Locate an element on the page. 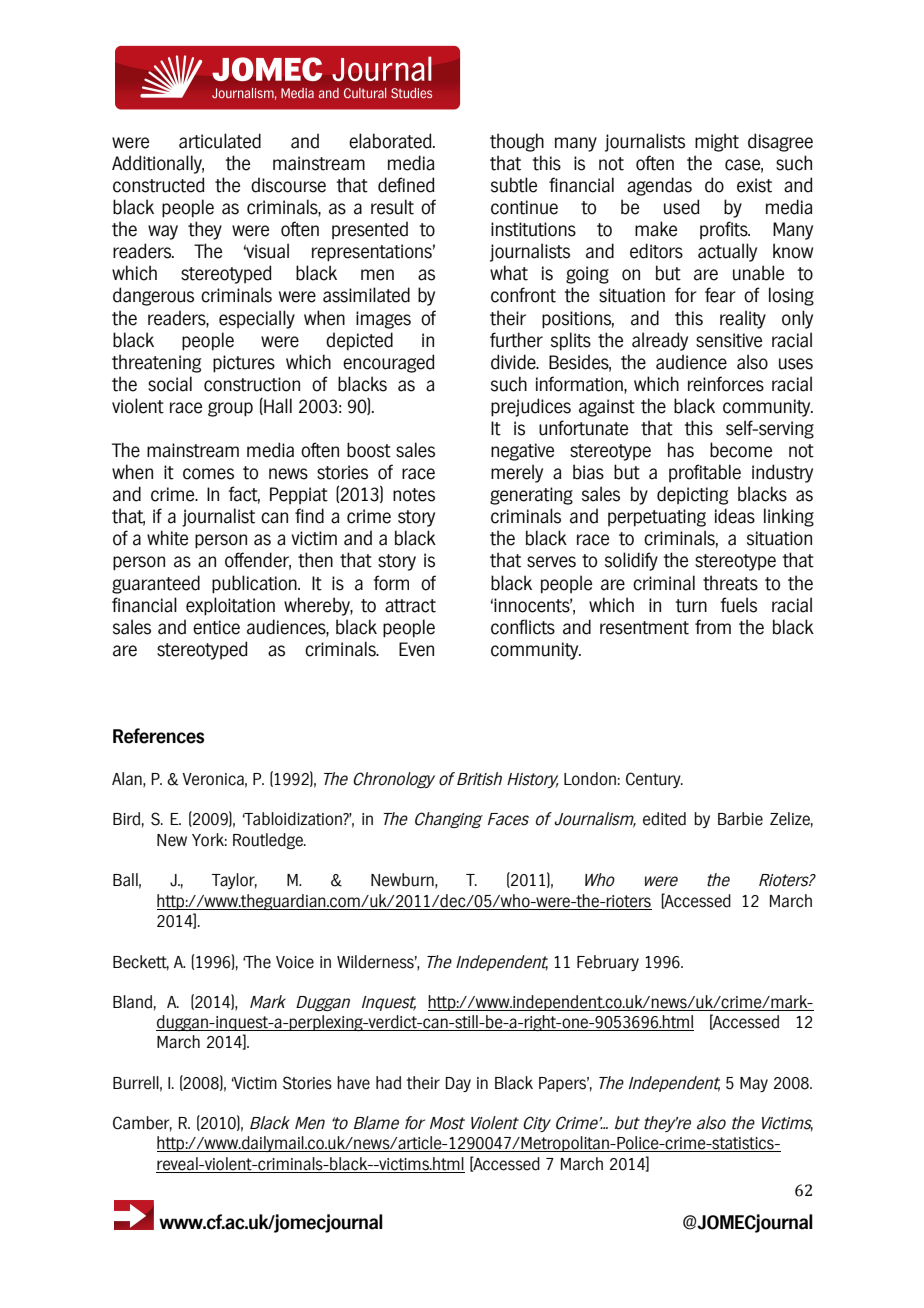  articulated is located at coordinates (220, 141).
